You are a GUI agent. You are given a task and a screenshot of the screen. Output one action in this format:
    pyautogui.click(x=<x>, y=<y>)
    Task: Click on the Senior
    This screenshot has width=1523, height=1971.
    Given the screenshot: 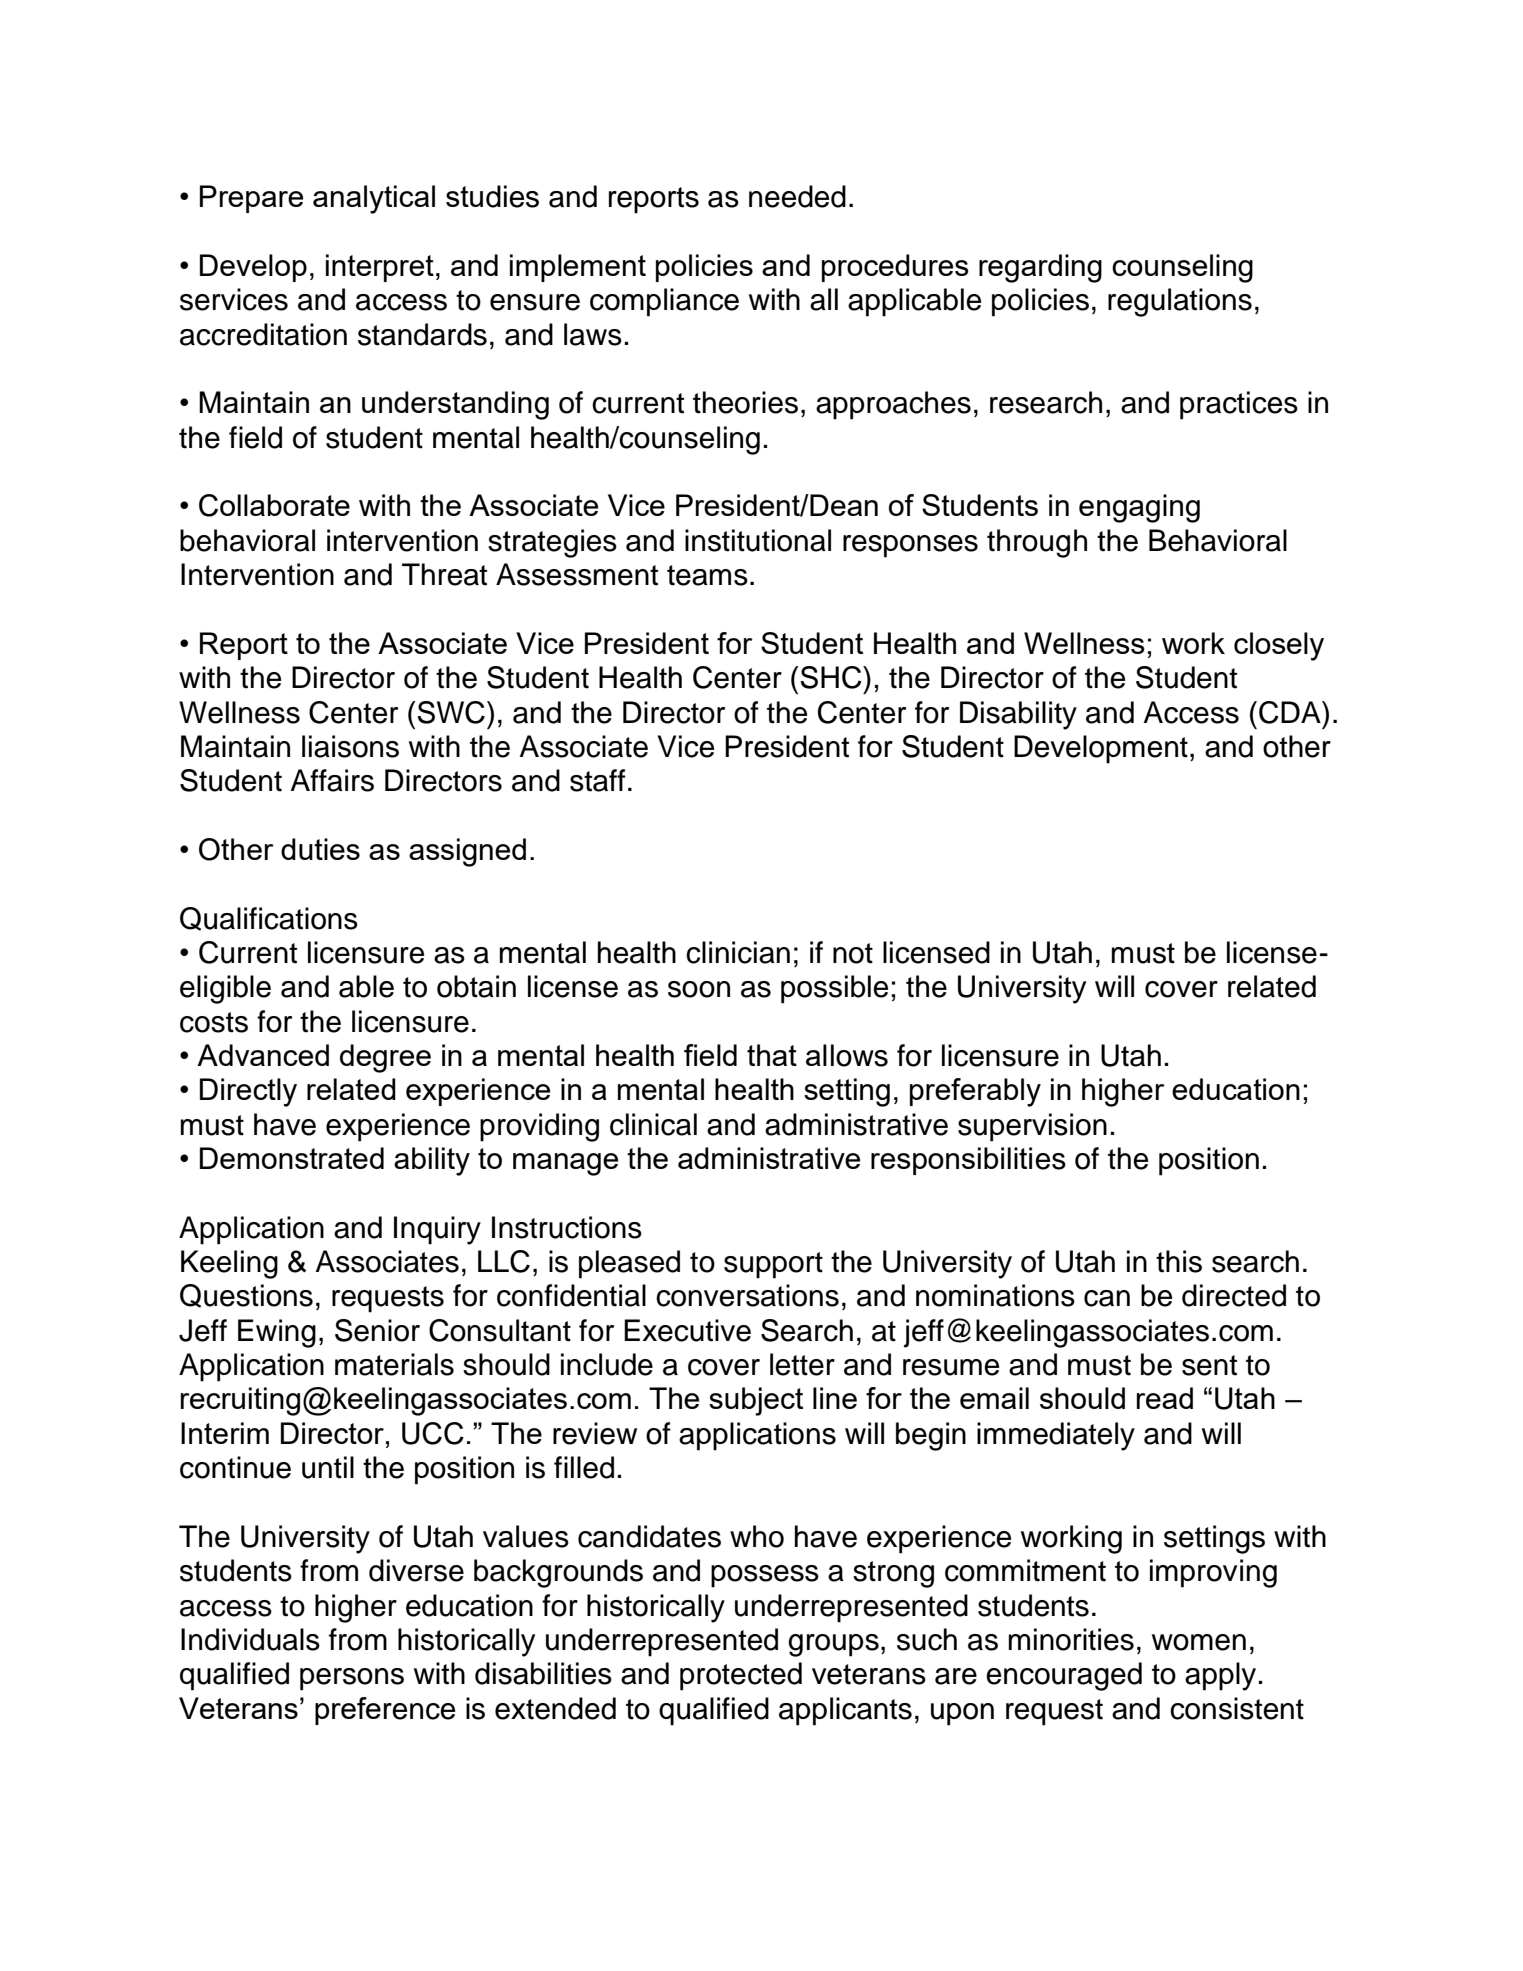 What is the action you would take?
    pyautogui.click(x=377, y=1330)
